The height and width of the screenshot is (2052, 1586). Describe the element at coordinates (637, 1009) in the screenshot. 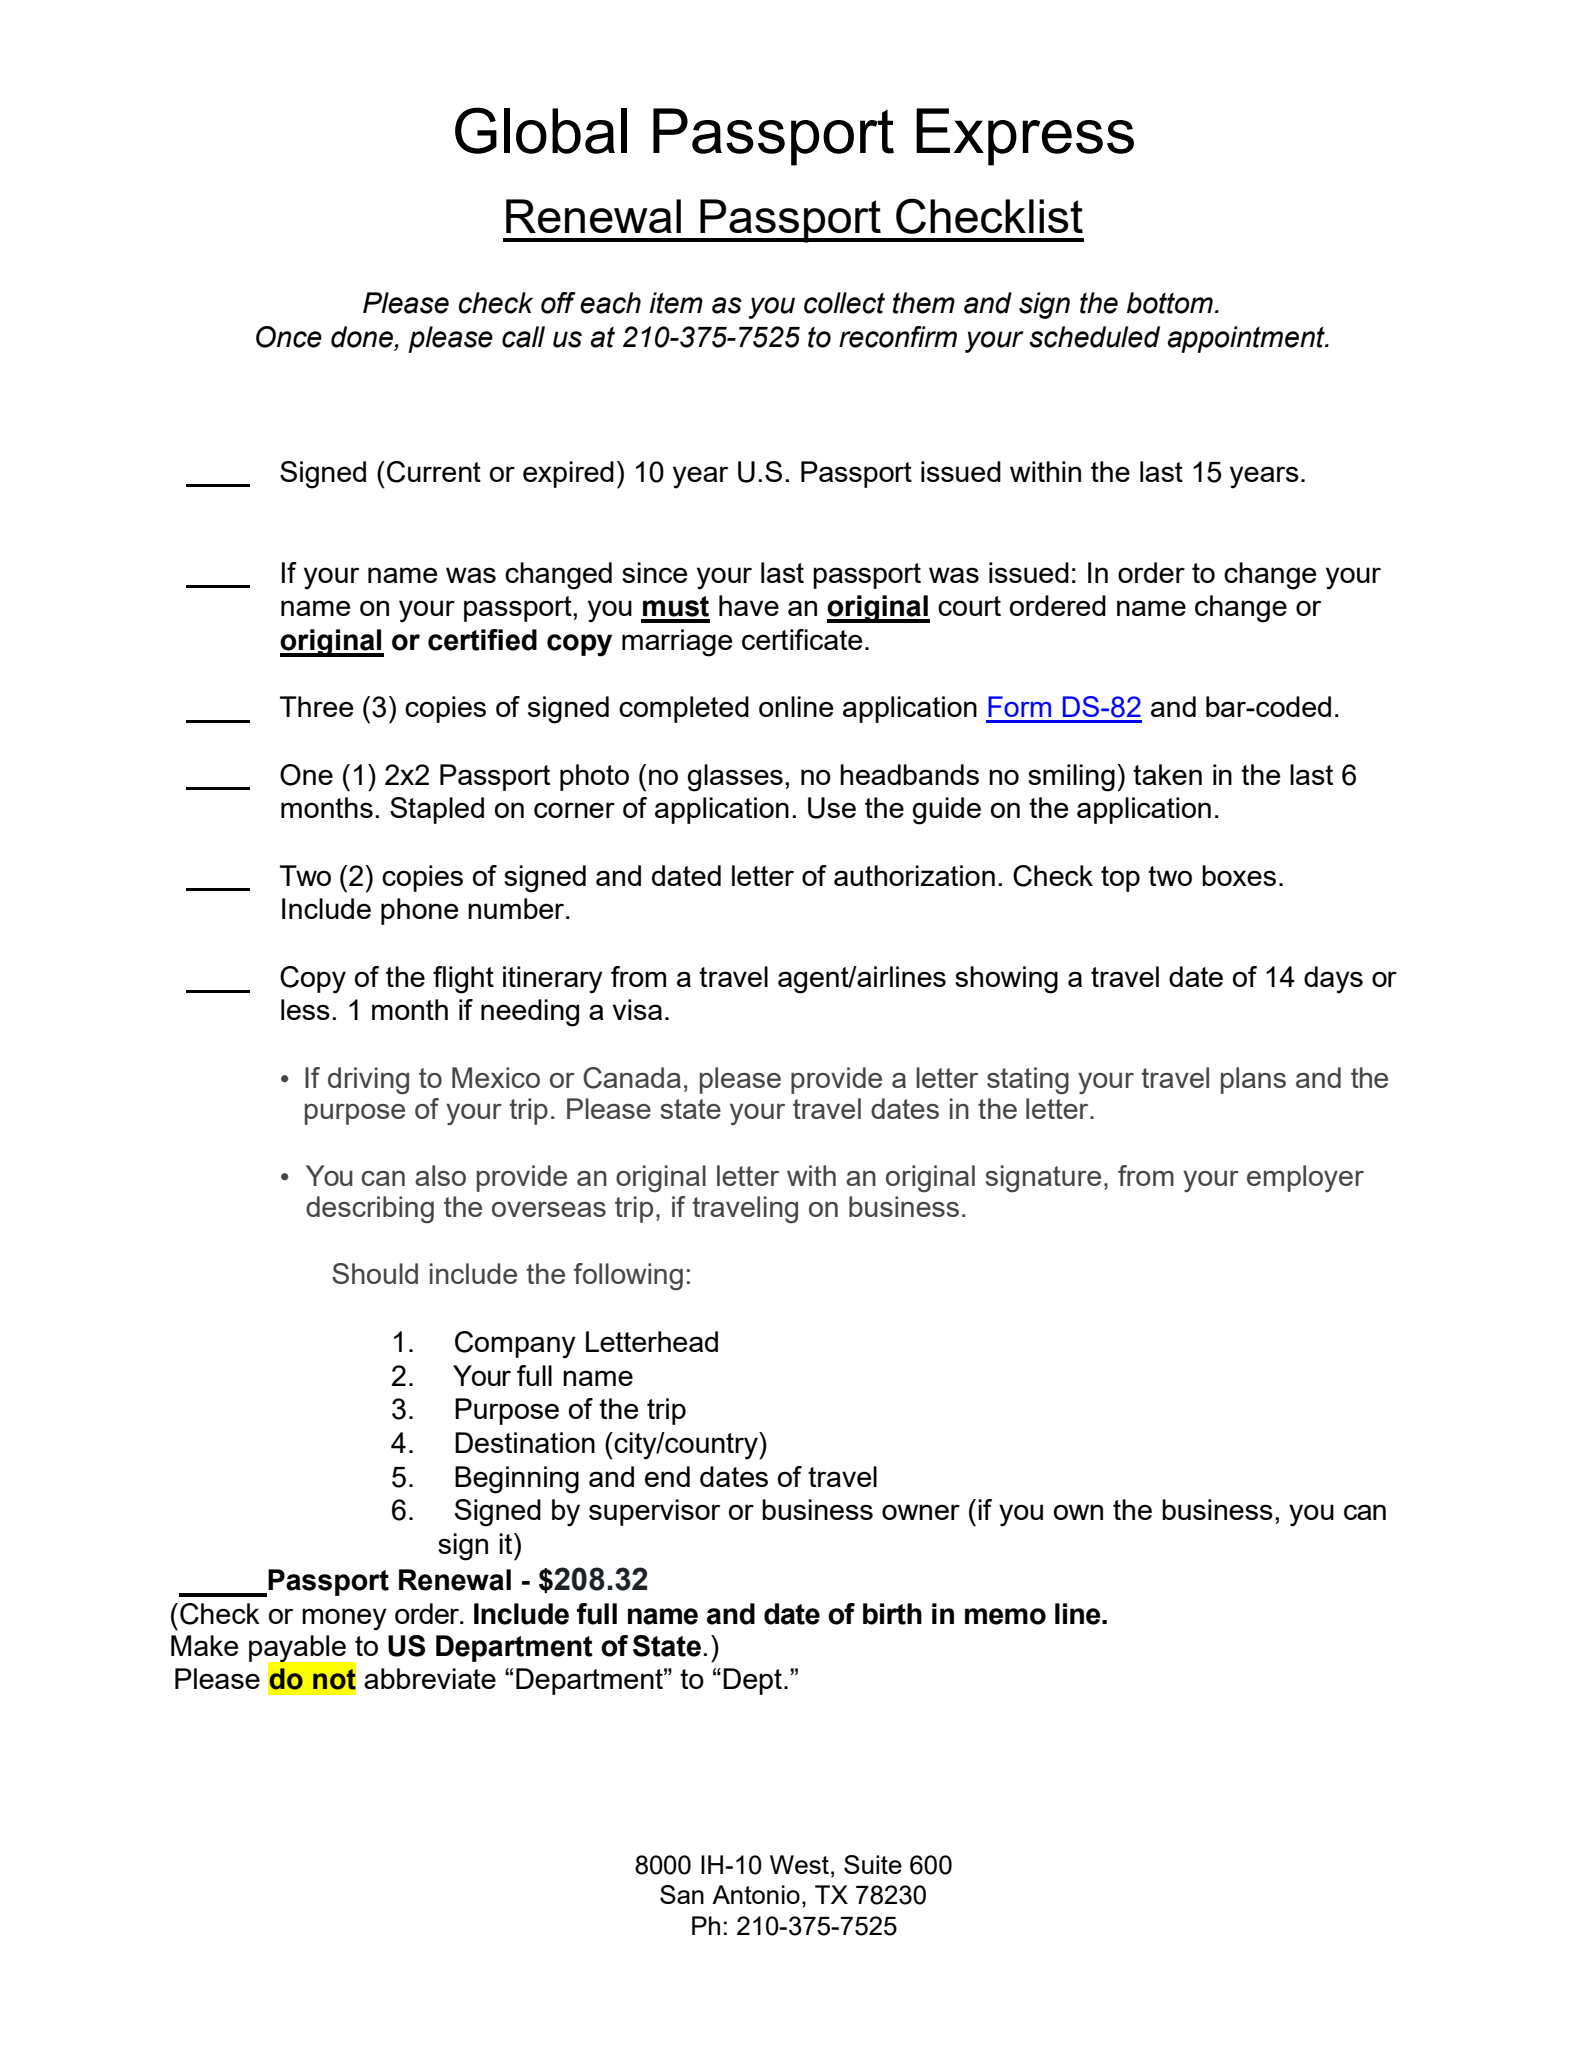

I see `visa` at that location.
